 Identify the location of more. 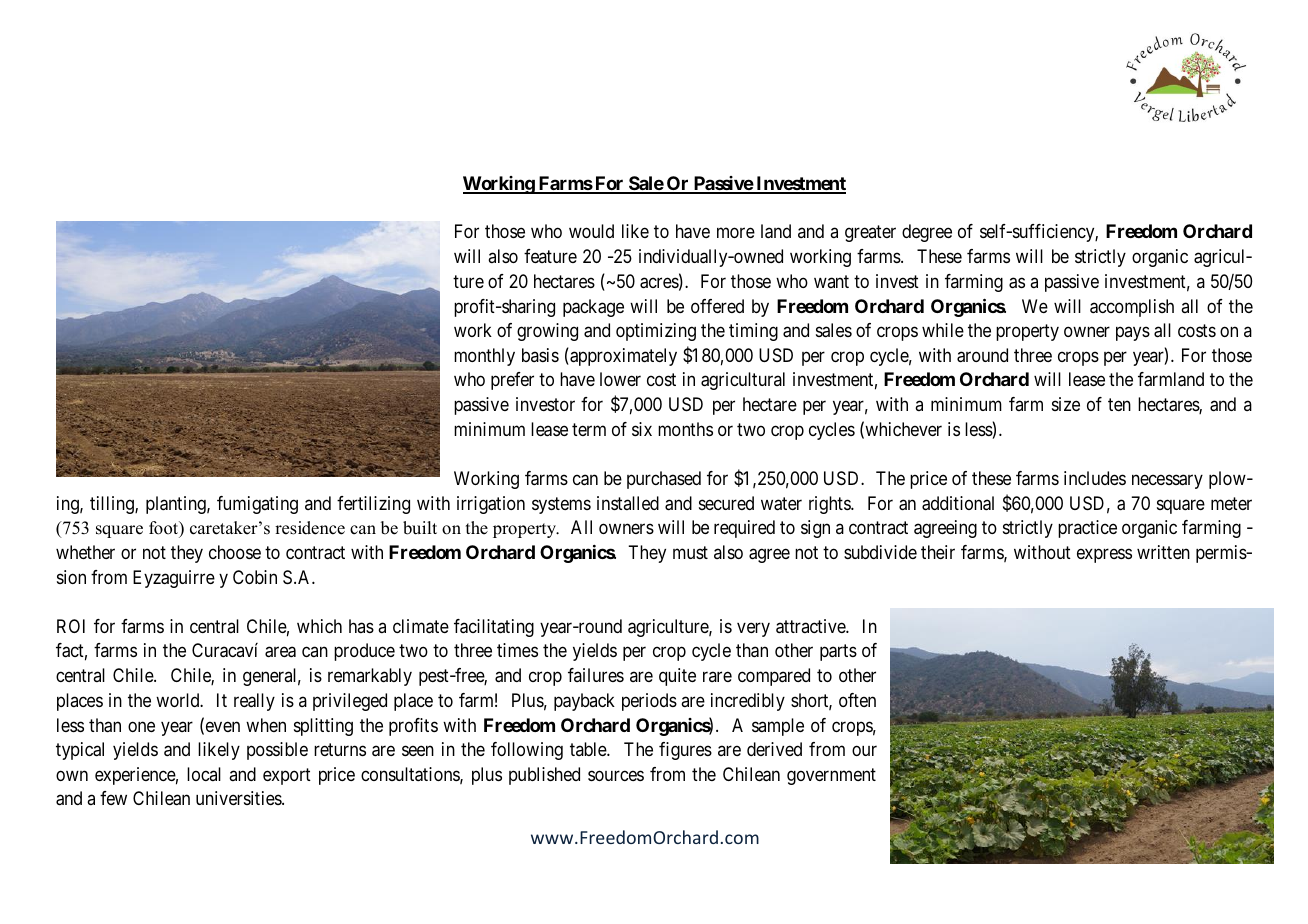
(736, 233).
